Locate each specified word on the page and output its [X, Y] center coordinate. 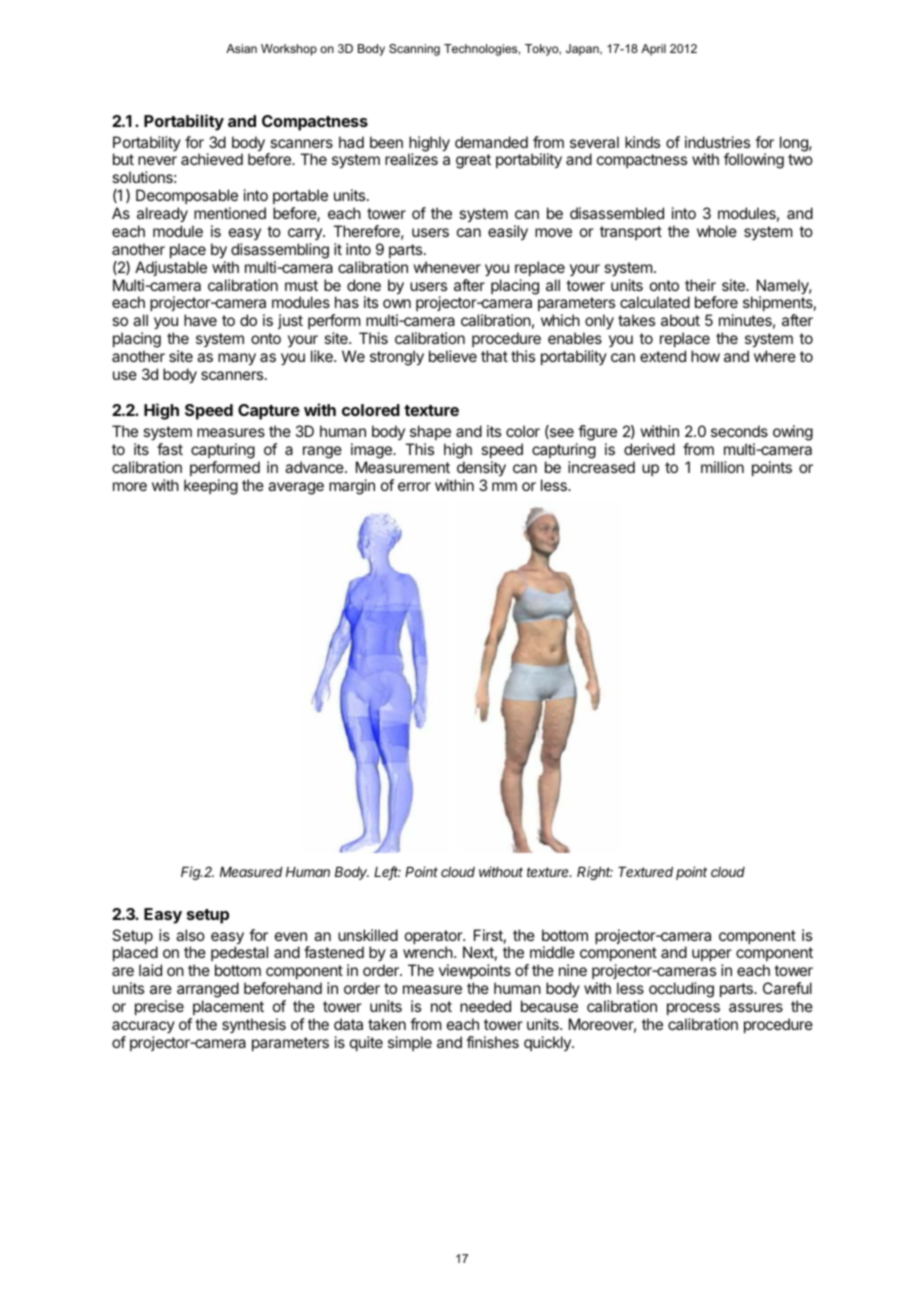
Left [387, 873]
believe [453, 356]
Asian [241, 48]
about [680, 320]
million [722, 467]
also [190, 935]
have [200, 320]
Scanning [414, 50]
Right [595, 873]
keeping [211, 487]
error [414, 486]
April [653, 50]
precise [159, 1007]
